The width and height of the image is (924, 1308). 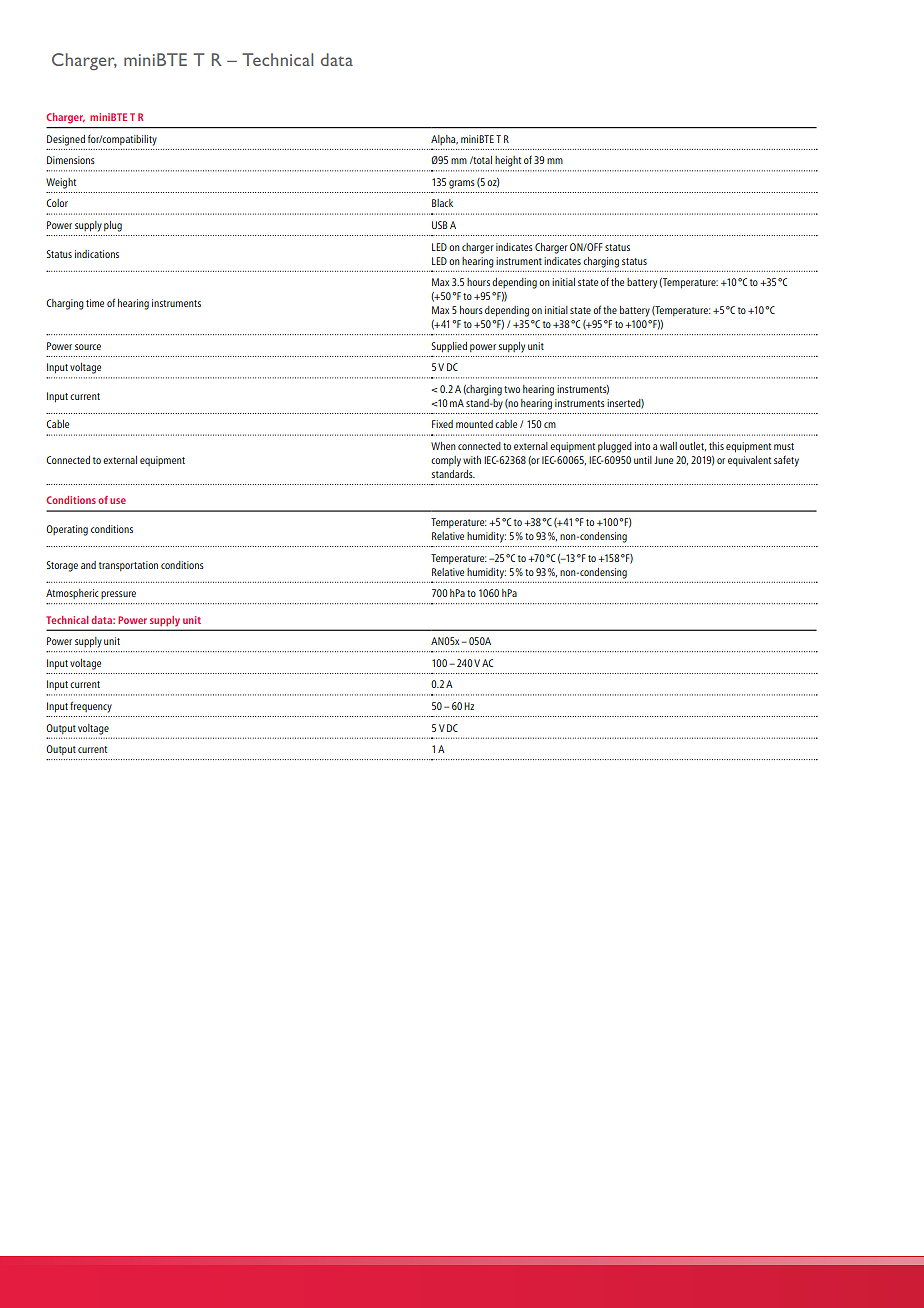 What do you see at coordinates (118, 501) in the image?
I see `use` at bounding box center [118, 501].
